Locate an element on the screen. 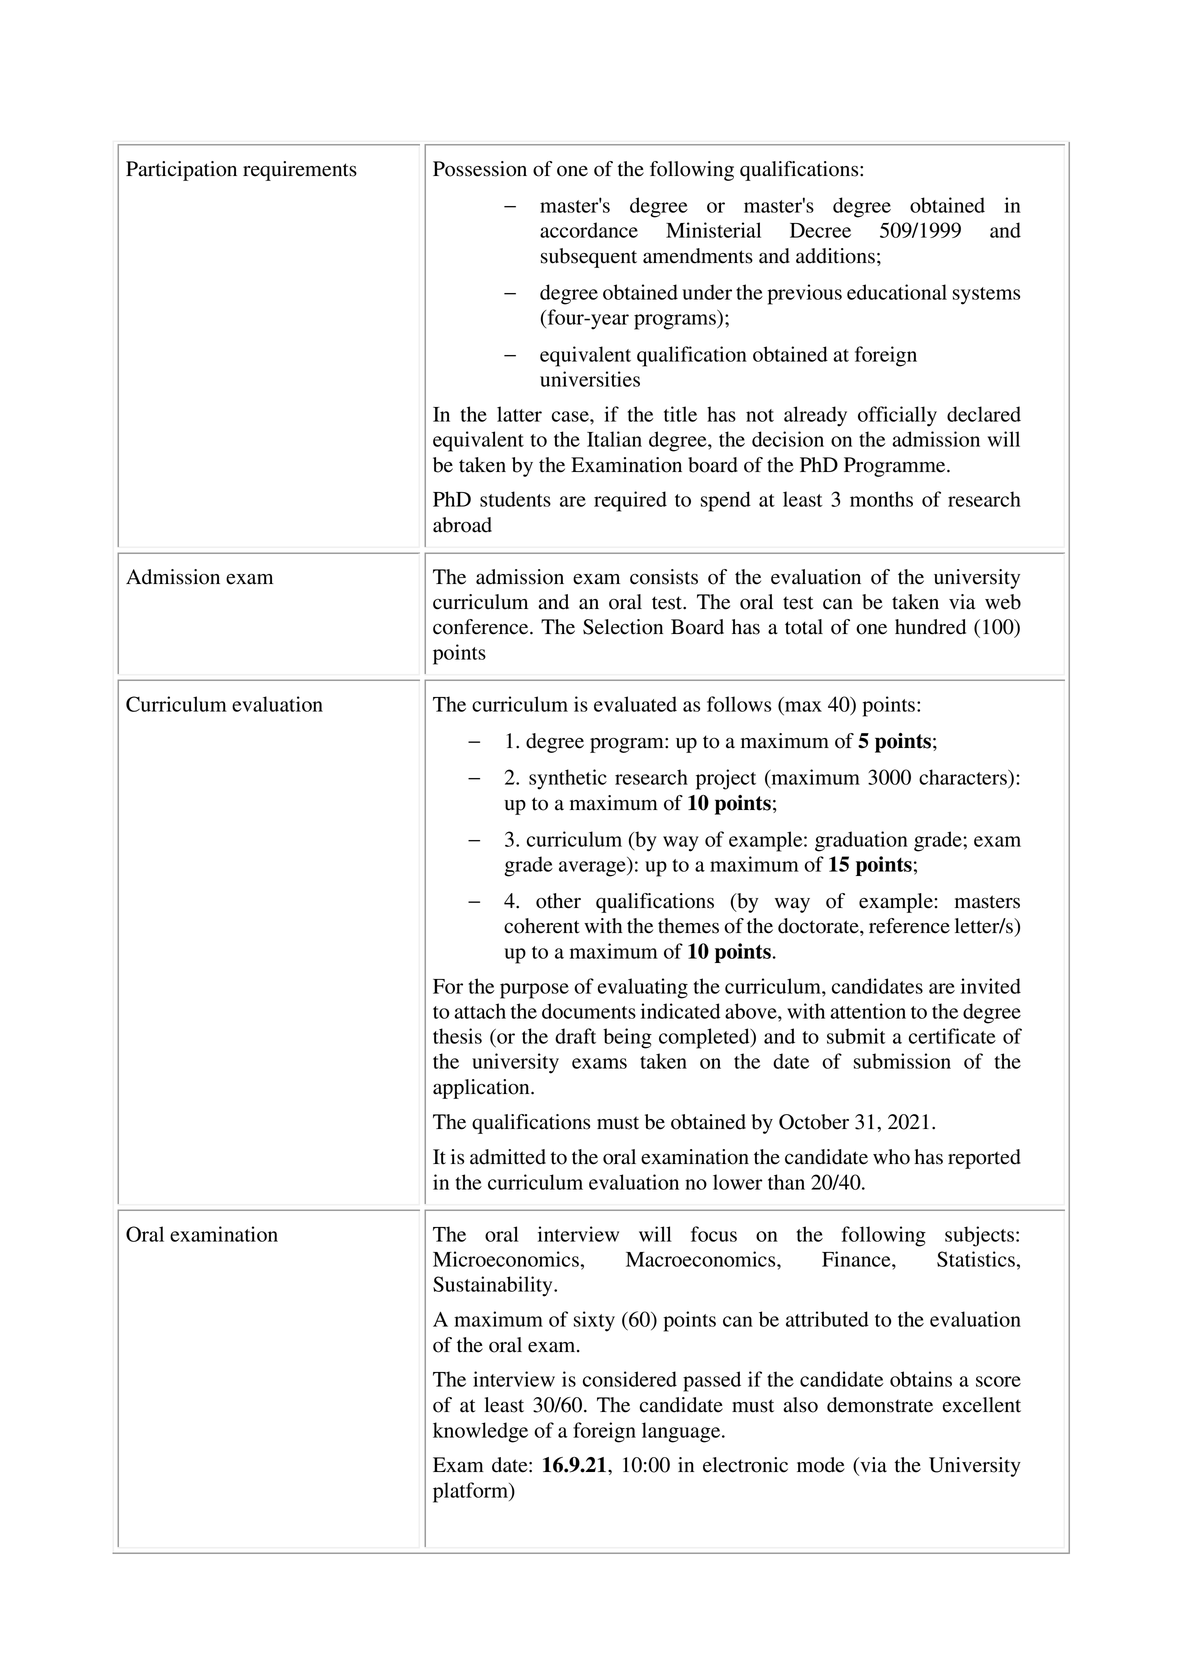  accordance is located at coordinates (589, 230).
